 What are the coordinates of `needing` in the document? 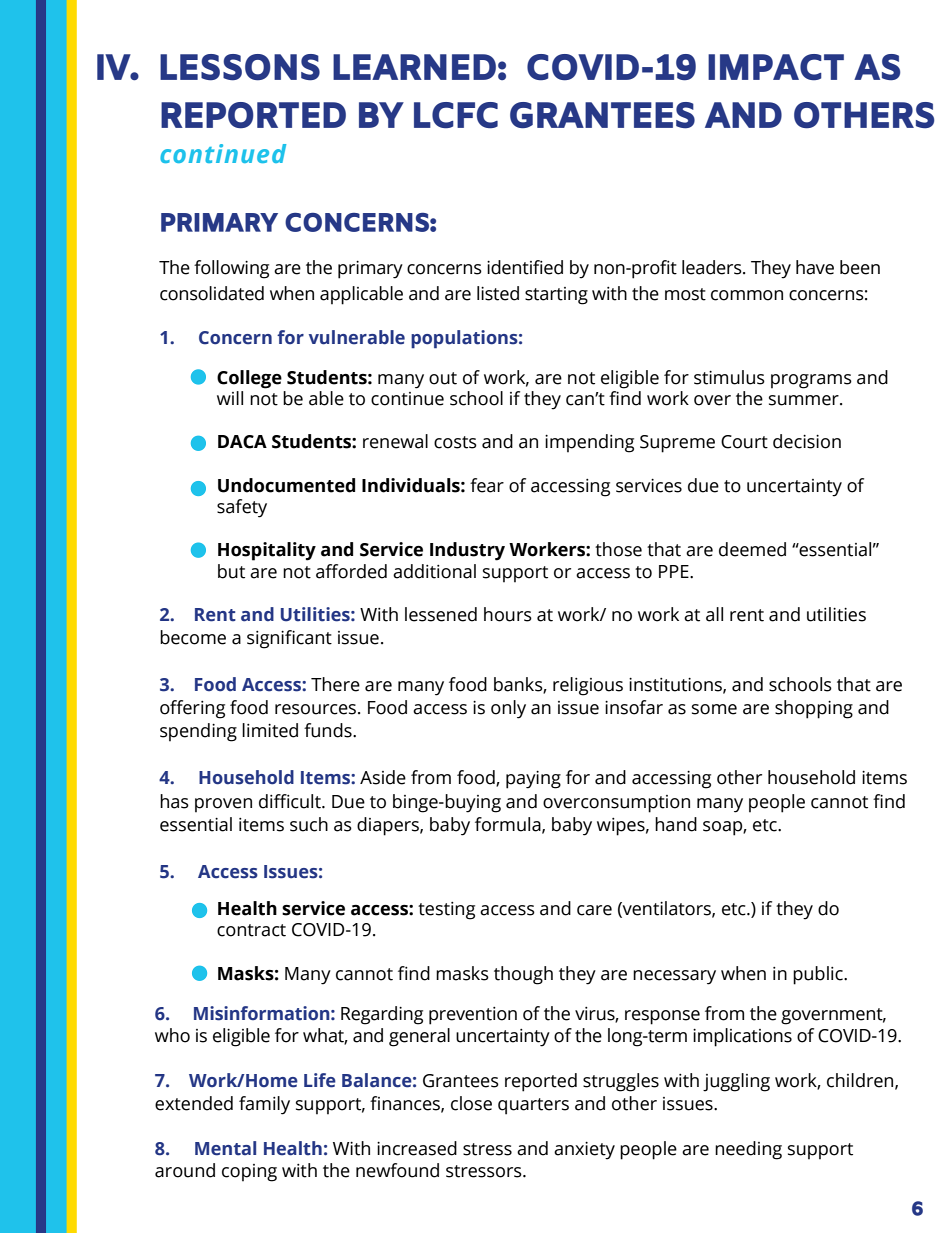 It's located at (748, 1150).
